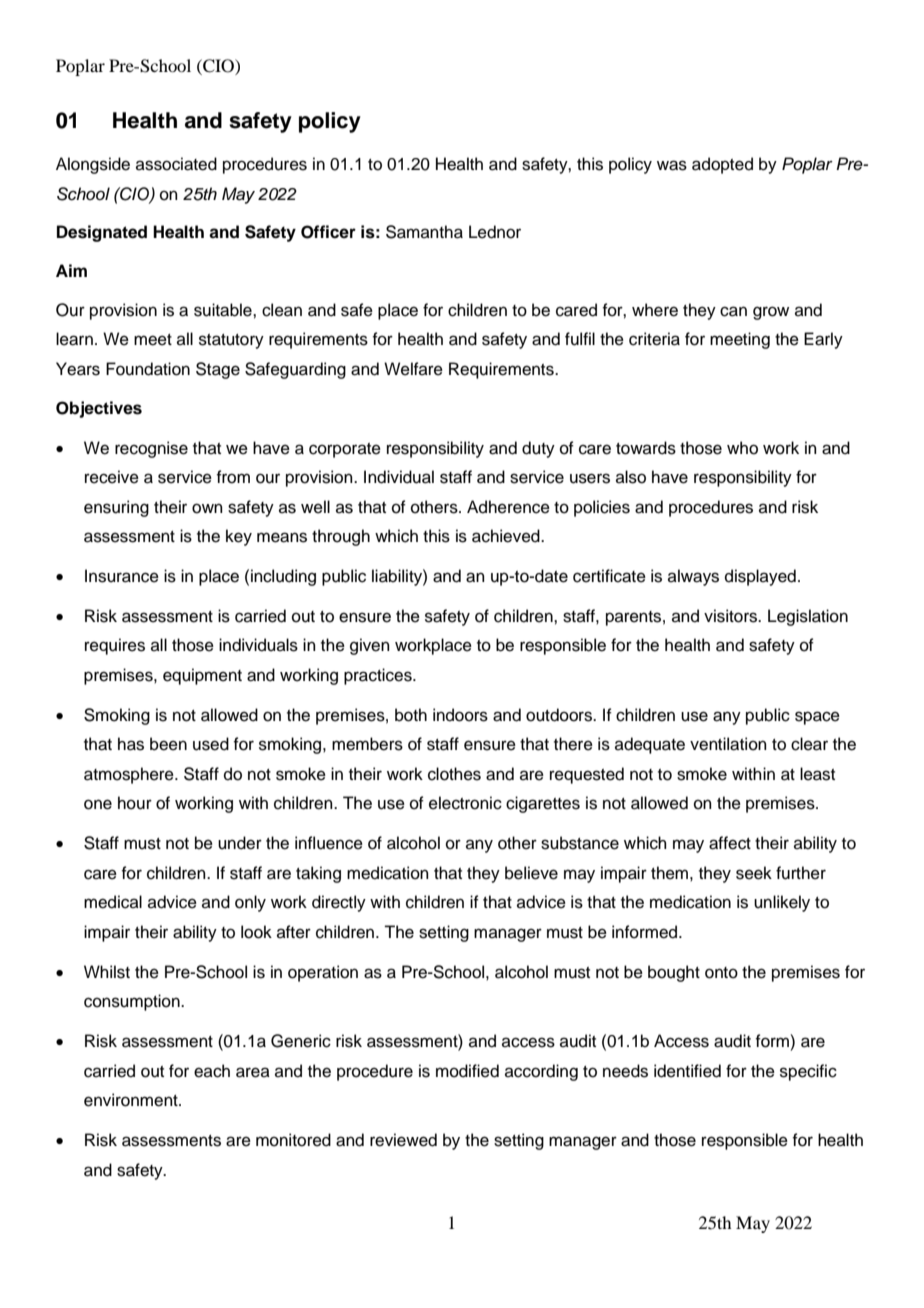  I want to click on reviewed, so click(403, 1140).
